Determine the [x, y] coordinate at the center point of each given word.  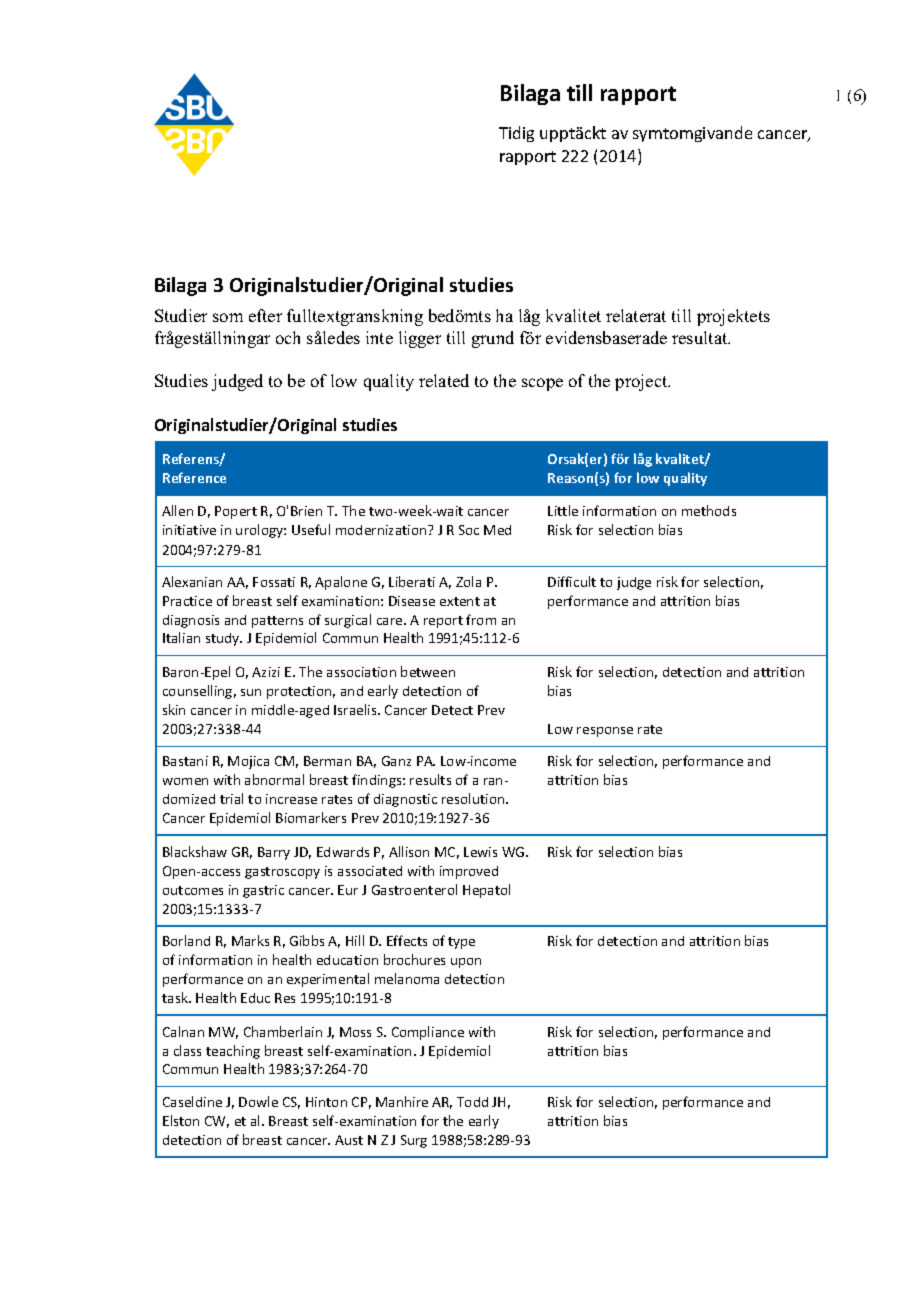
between [428, 671]
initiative [189, 530]
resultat [701, 337]
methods [709, 510]
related [444, 380]
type [461, 943]
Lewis [480, 852]
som [228, 317]
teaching [233, 1052]
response [605, 732]
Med [497, 530]
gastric [263, 891]
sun [251, 692]
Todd [472, 1102]
